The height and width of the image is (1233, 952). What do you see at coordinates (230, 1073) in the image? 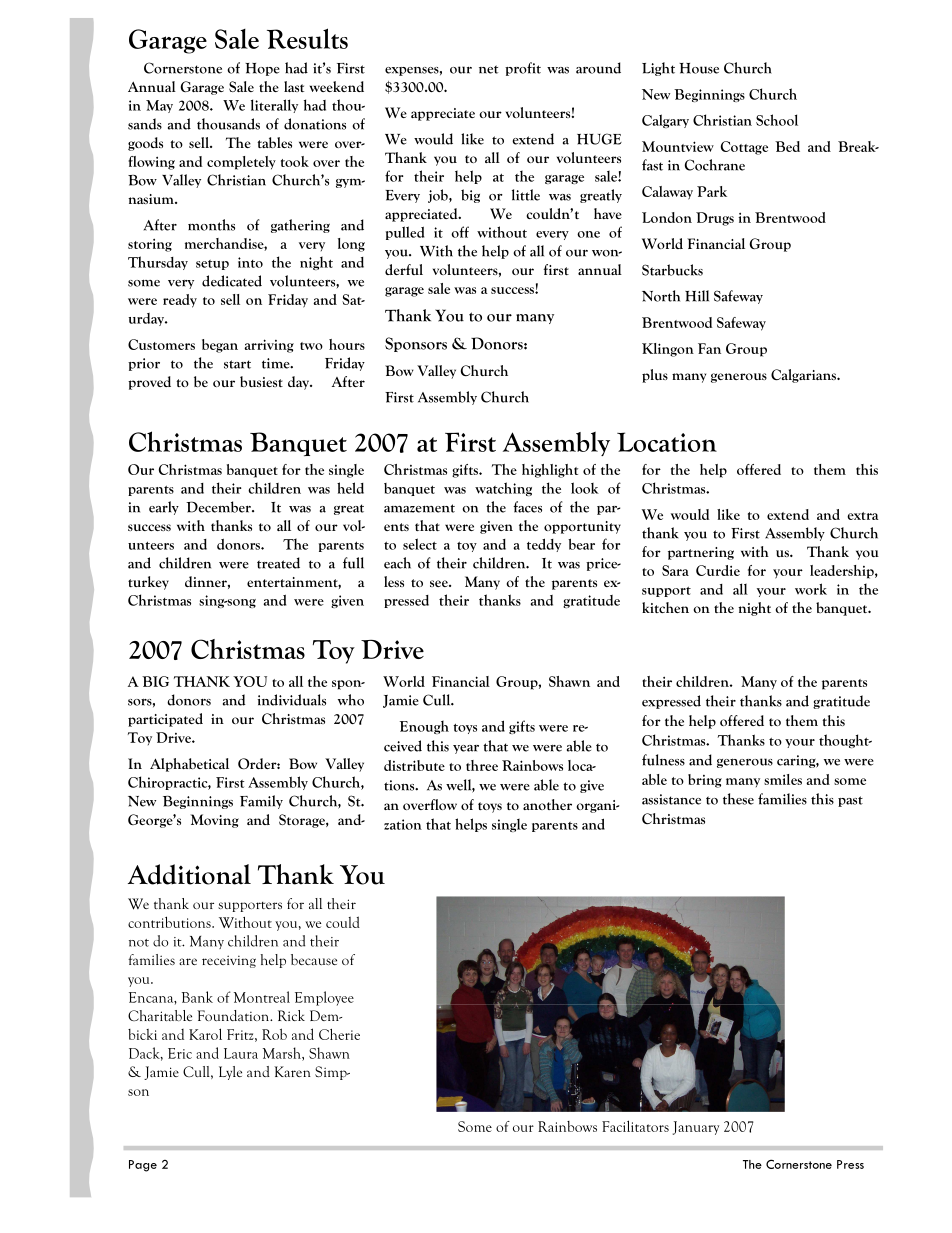
I see `Lyle` at bounding box center [230, 1073].
